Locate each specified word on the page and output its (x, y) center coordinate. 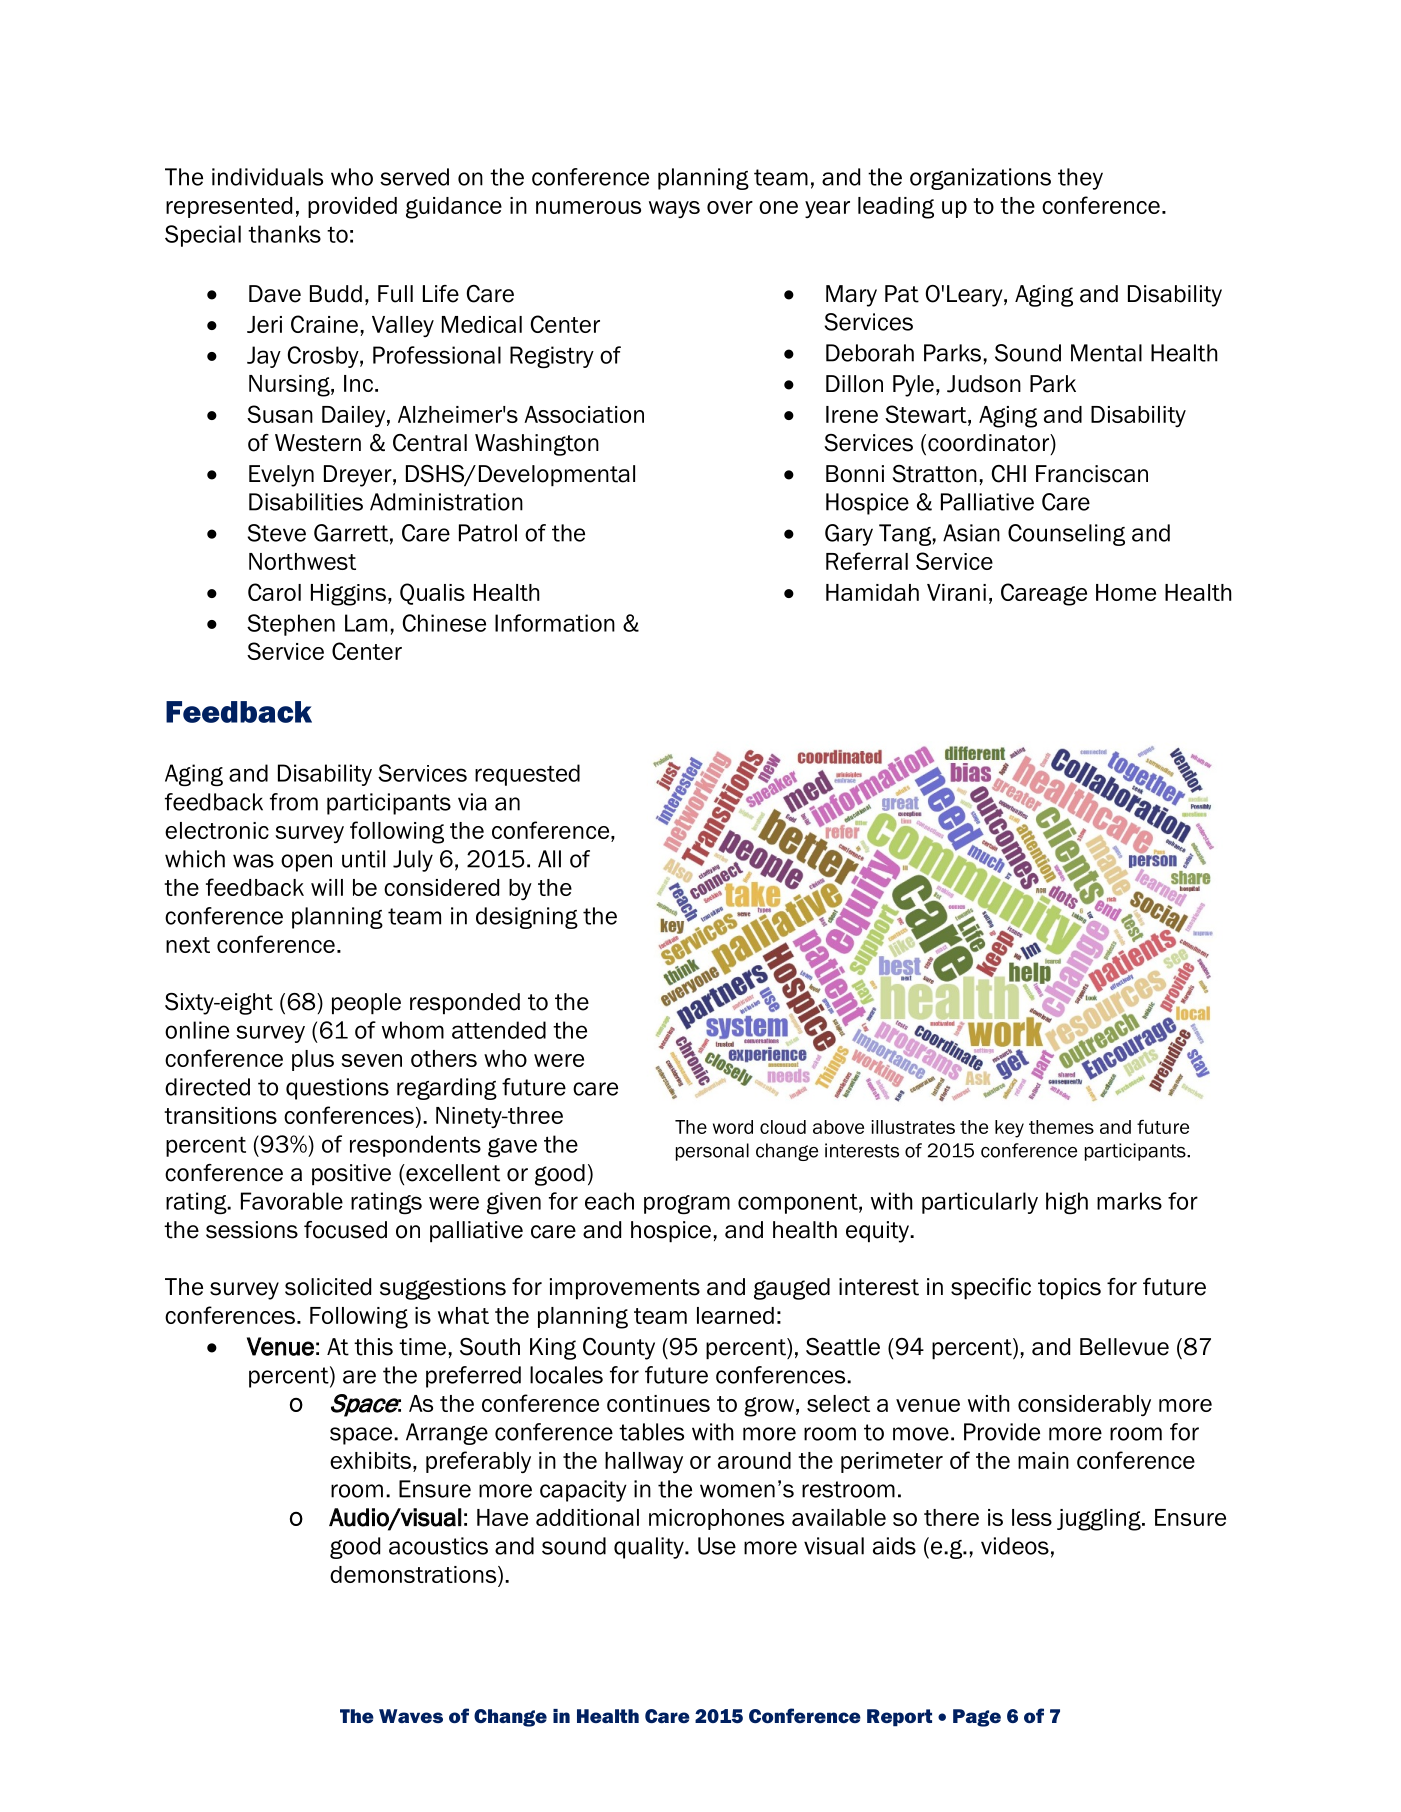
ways (674, 209)
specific (991, 1289)
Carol (274, 592)
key (1009, 1129)
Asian (971, 533)
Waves (411, 1716)
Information (555, 623)
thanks (284, 234)
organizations (980, 179)
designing (527, 918)
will (327, 887)
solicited (328, 1287)
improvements (625, 1289)
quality (650, 1548)
